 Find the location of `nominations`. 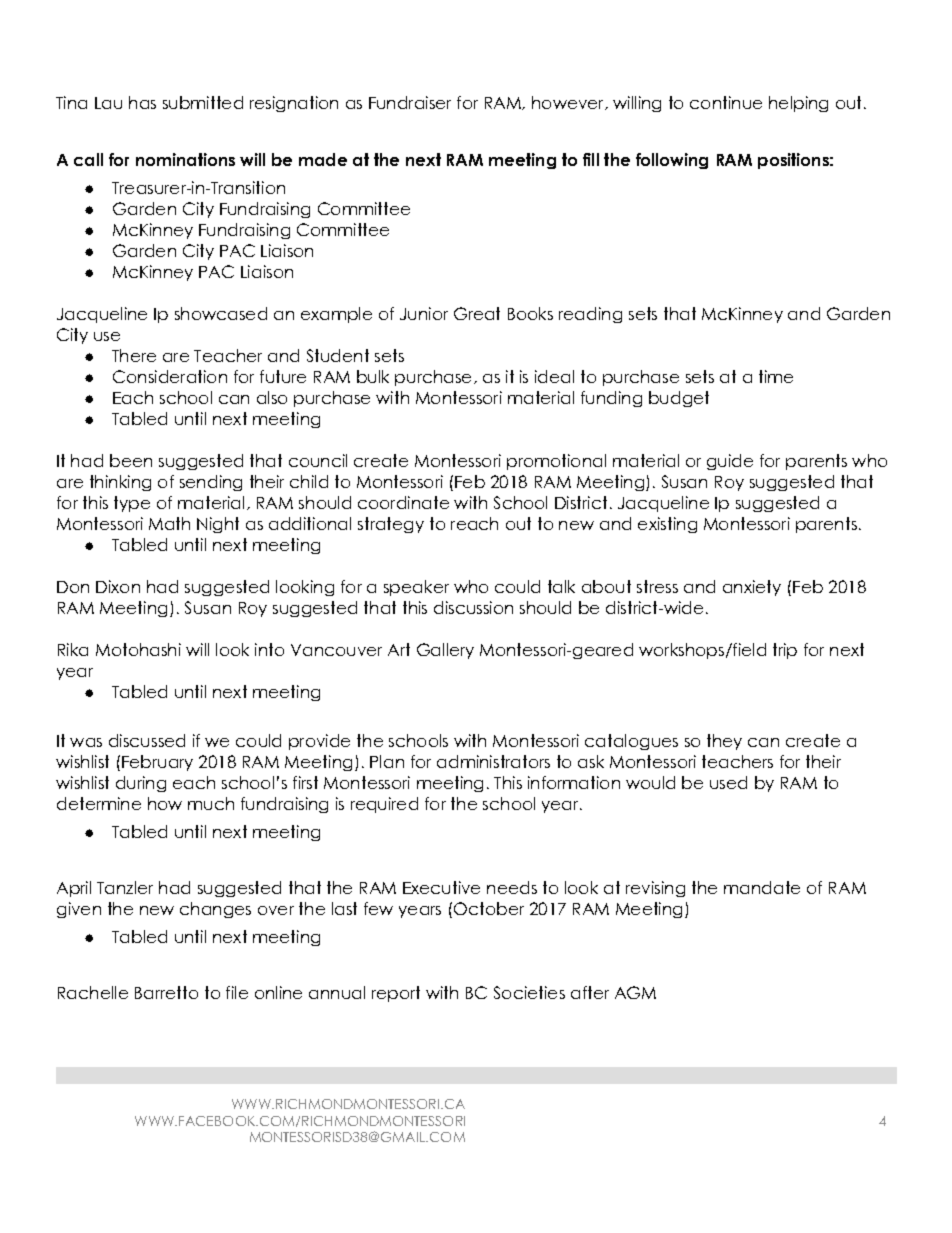

nominations is located at coordinates (185, 159).
